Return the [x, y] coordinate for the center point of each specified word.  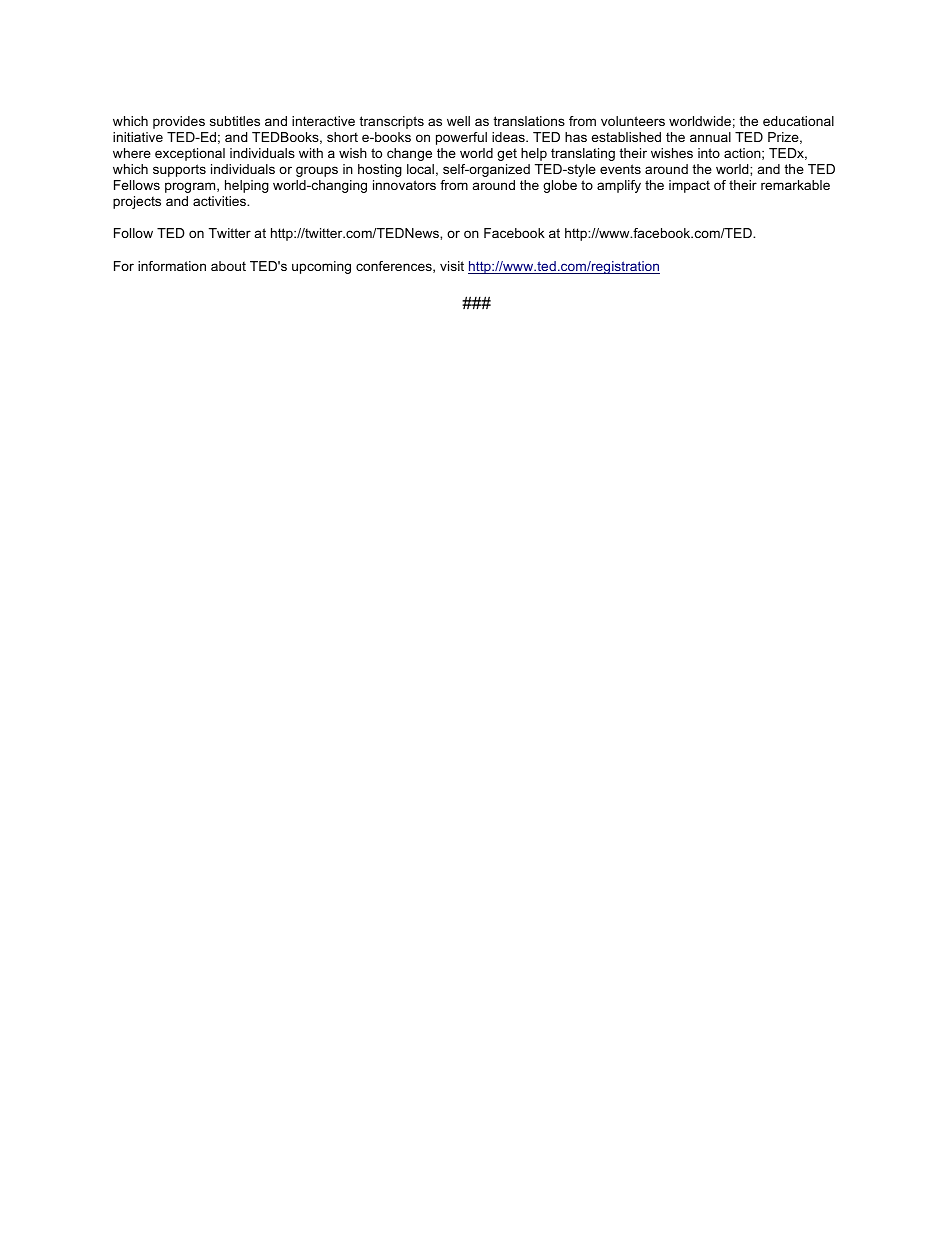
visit [452, 266]
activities [221, 201]
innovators [404, 185]
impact [689, 186]
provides [179, 122]
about [228, 266]
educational [798, 121]
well [458, 121]
